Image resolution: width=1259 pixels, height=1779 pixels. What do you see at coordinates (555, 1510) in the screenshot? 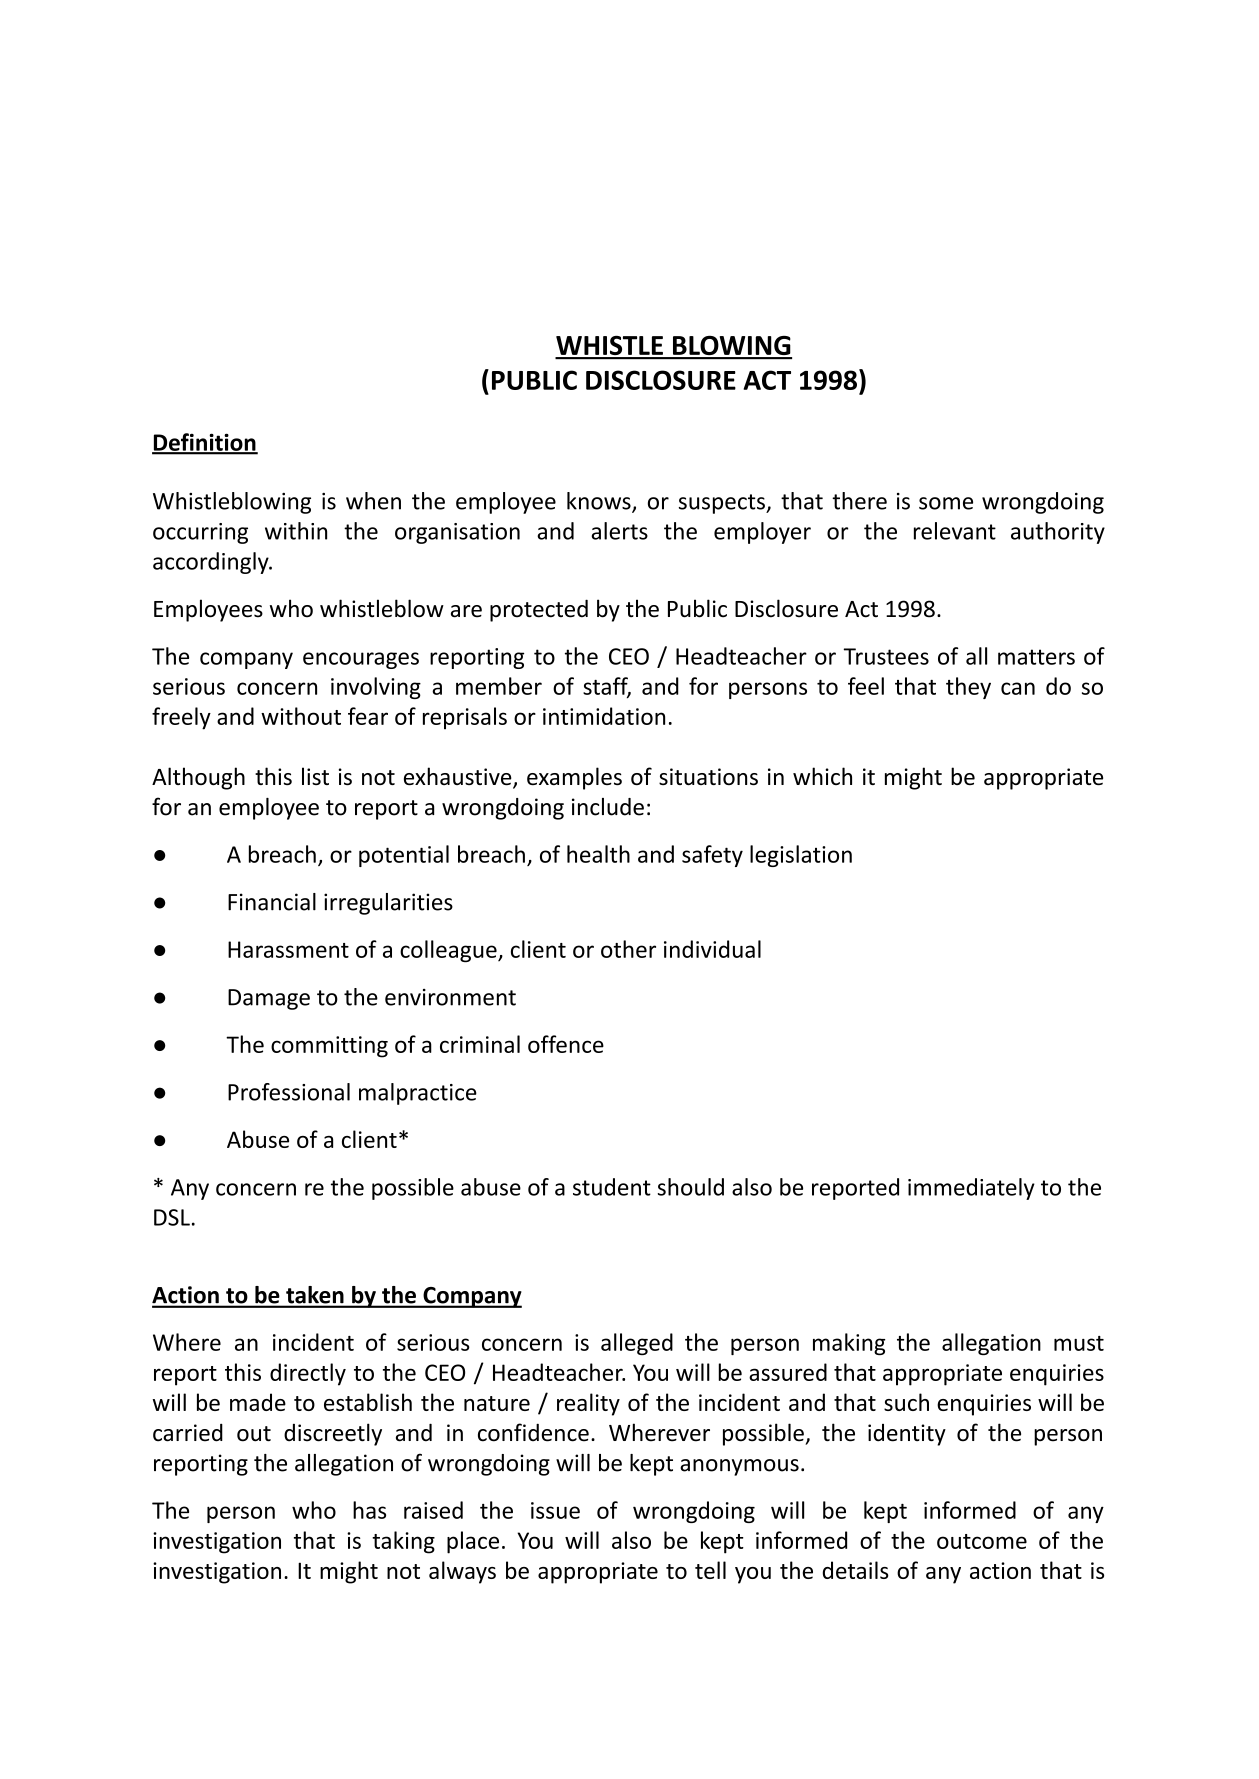
I see `issue` at bounding box center [555, 1510].
